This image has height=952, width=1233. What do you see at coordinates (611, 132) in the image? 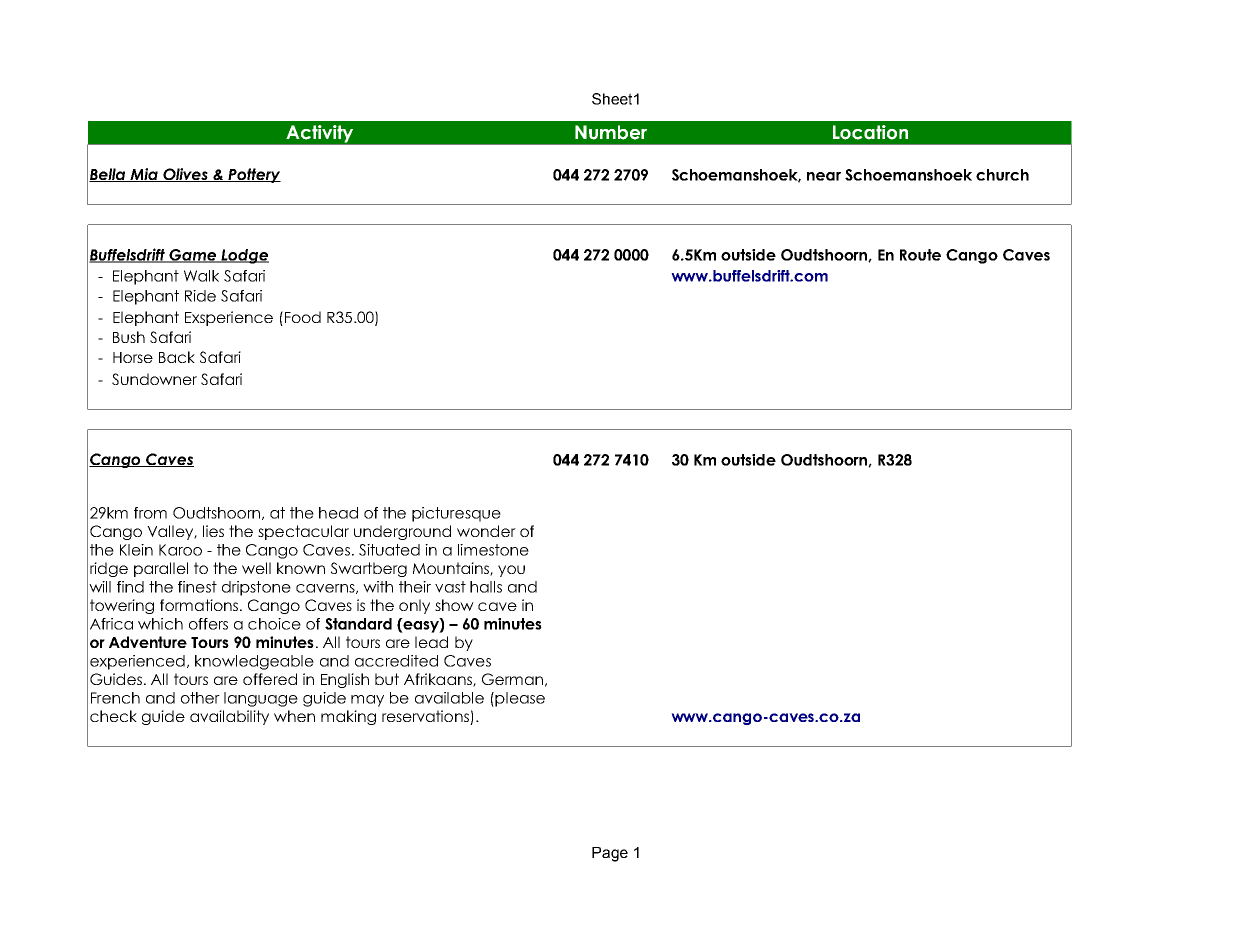
I see `Number` at bounding box center [611, 132].
